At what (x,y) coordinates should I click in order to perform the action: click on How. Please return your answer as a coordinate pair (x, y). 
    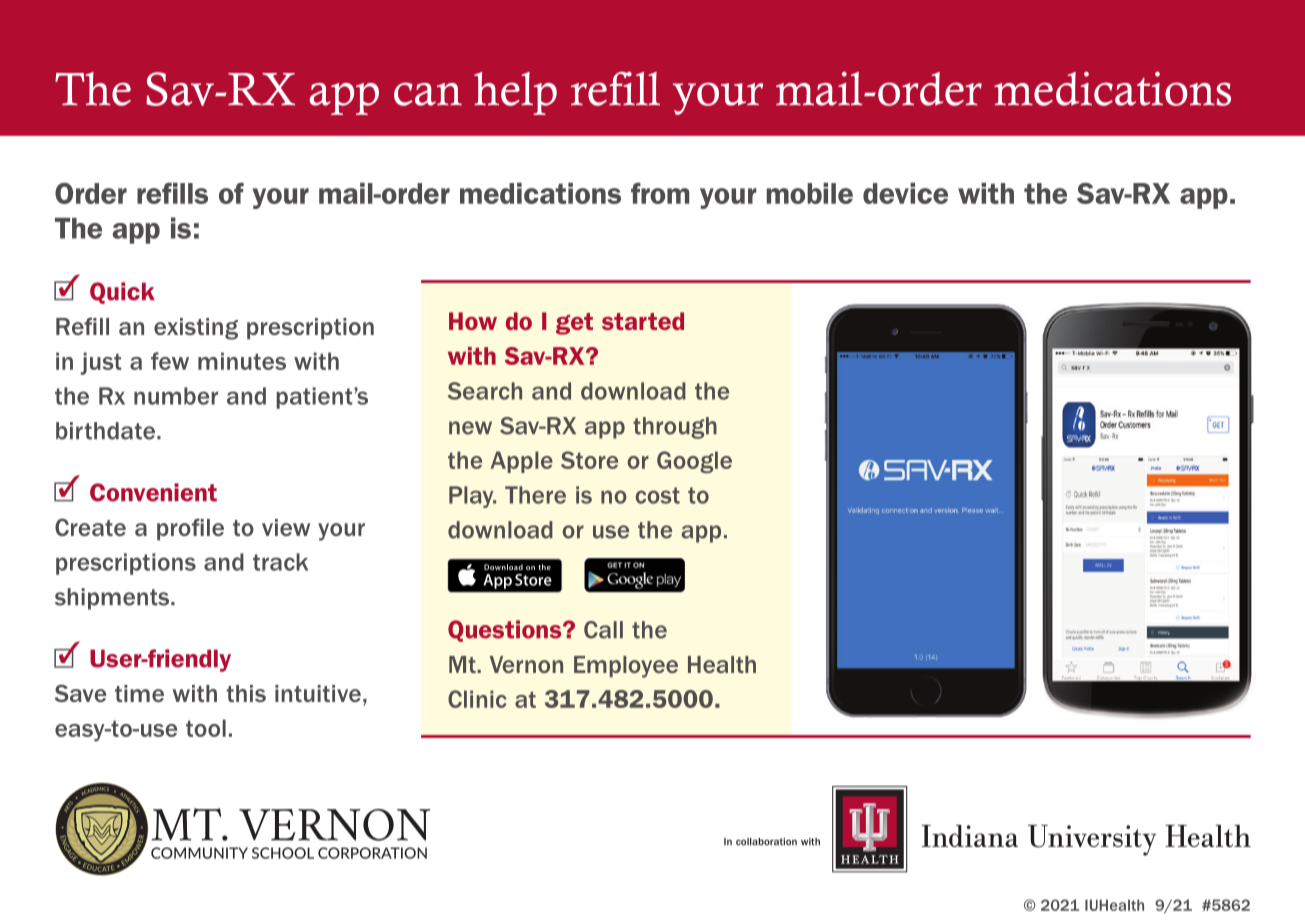
    Looking at the image, I should click on (473, 321).
